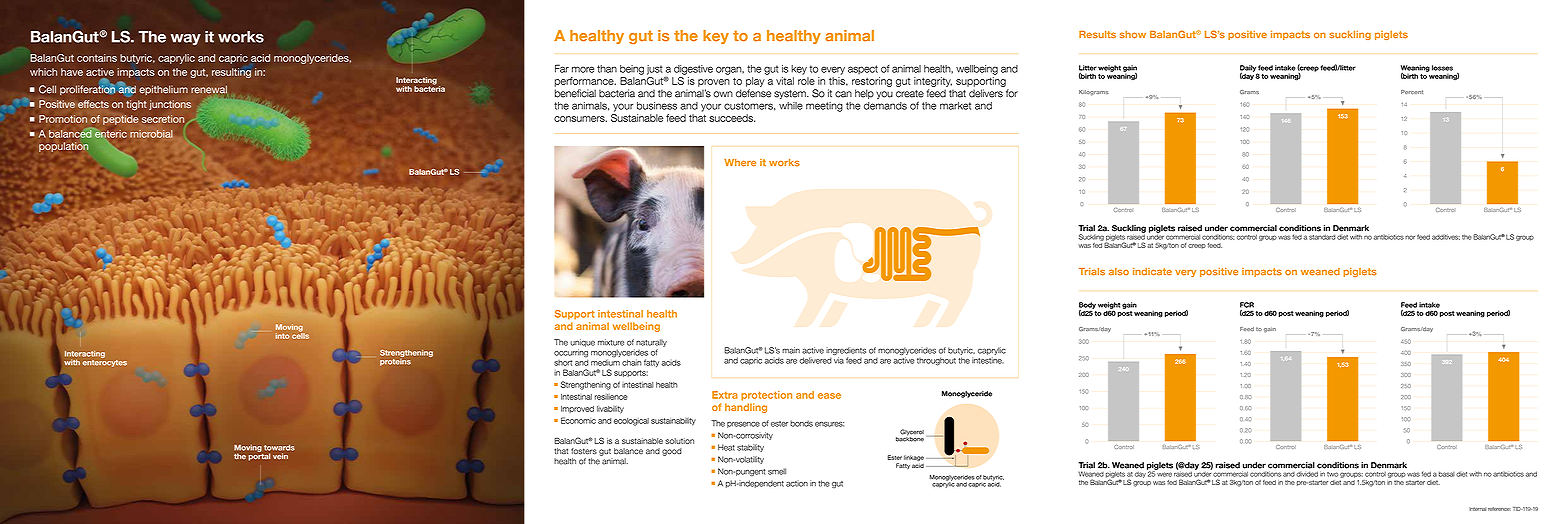 The image size is (1568, 524). What do you see at coordinates (1442, 68) in the screenshot?
I see `losses` at bounding box center [1442, 68].
